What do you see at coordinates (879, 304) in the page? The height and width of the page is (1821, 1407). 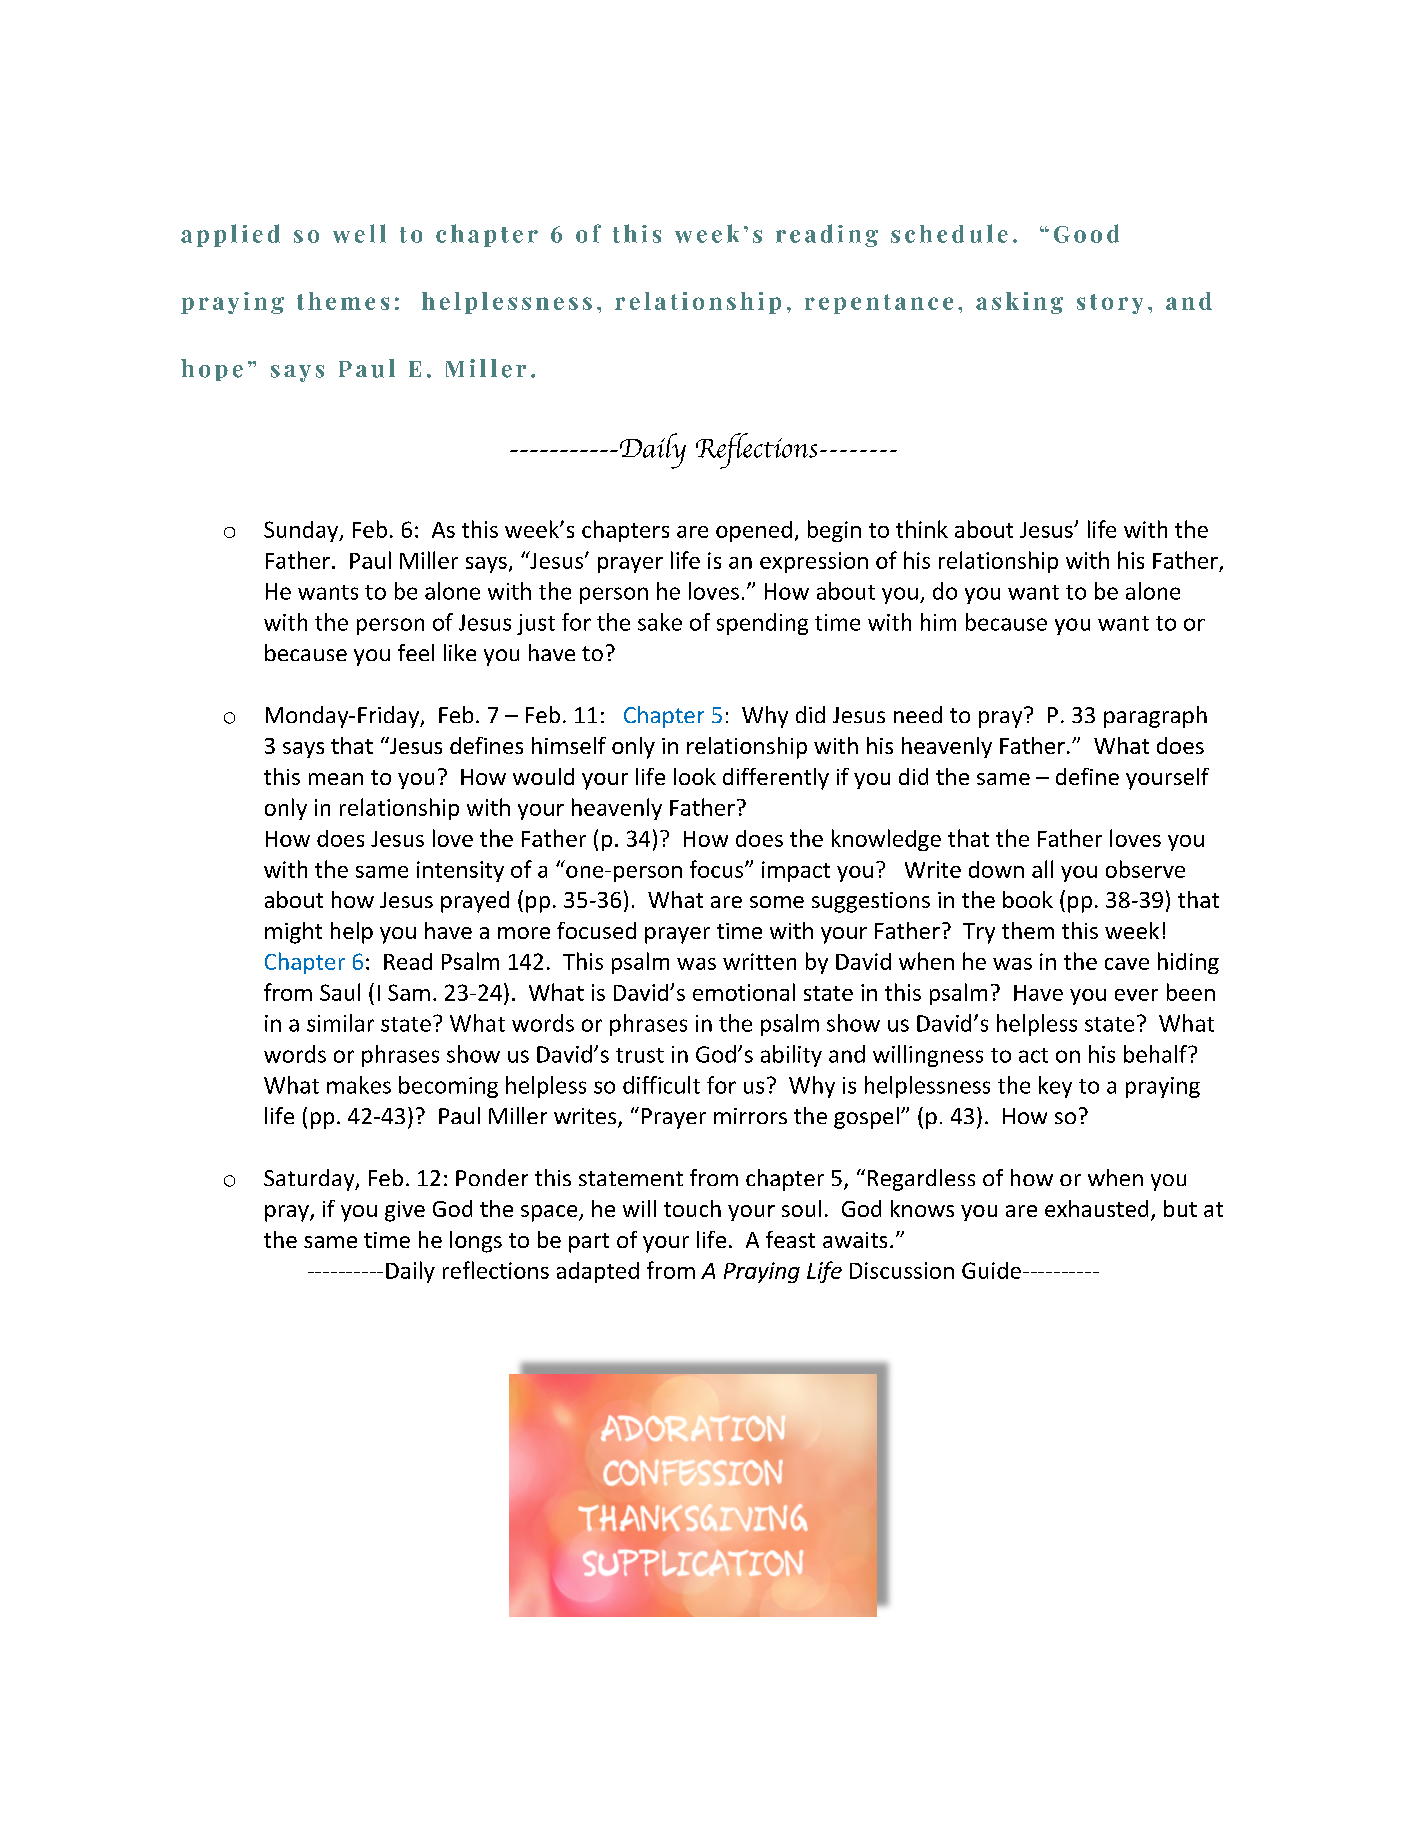 I see `repentance` at bounding box center [879, 304].
